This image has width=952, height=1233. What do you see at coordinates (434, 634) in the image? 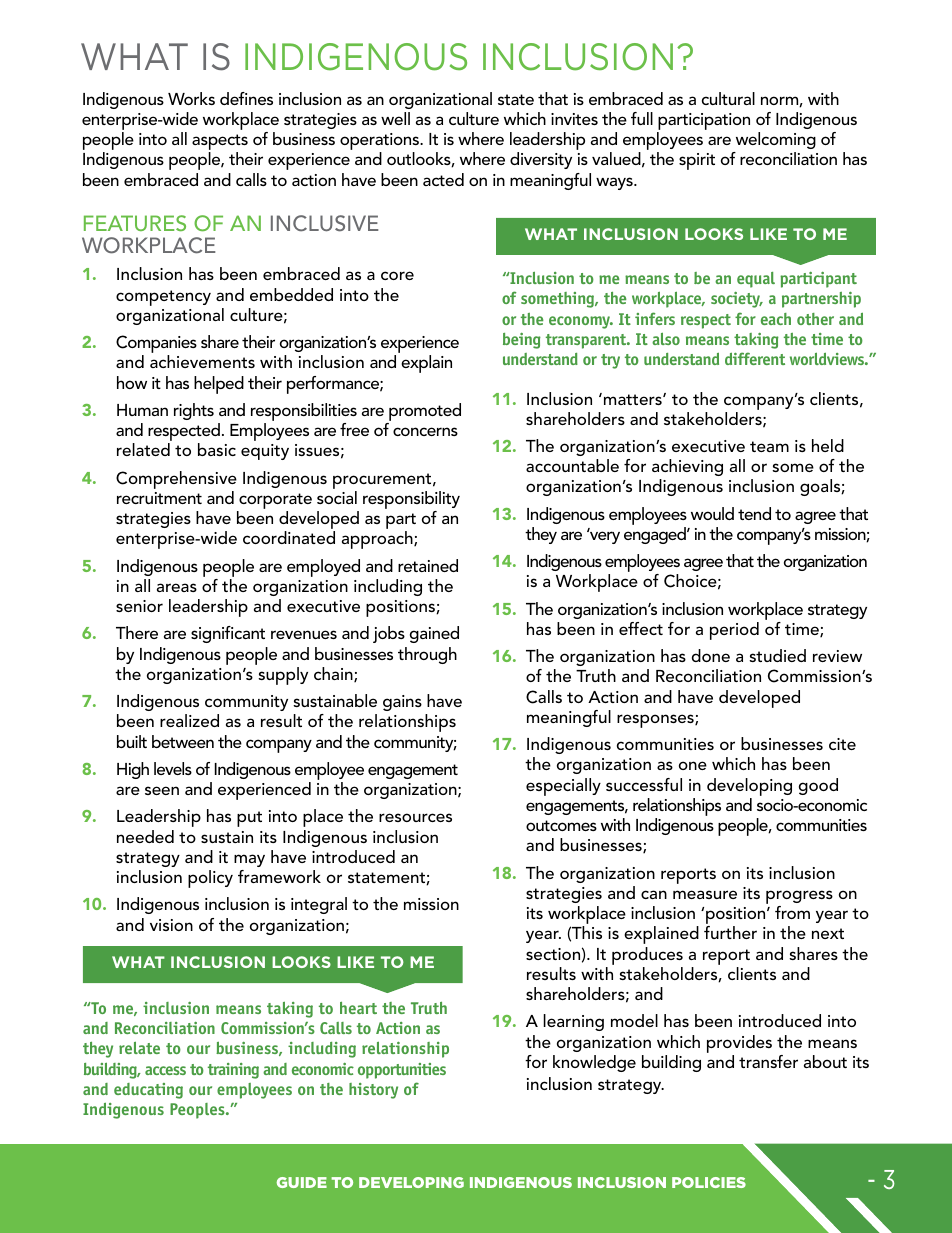
I see `gained` at bounding box center [434, 634].
